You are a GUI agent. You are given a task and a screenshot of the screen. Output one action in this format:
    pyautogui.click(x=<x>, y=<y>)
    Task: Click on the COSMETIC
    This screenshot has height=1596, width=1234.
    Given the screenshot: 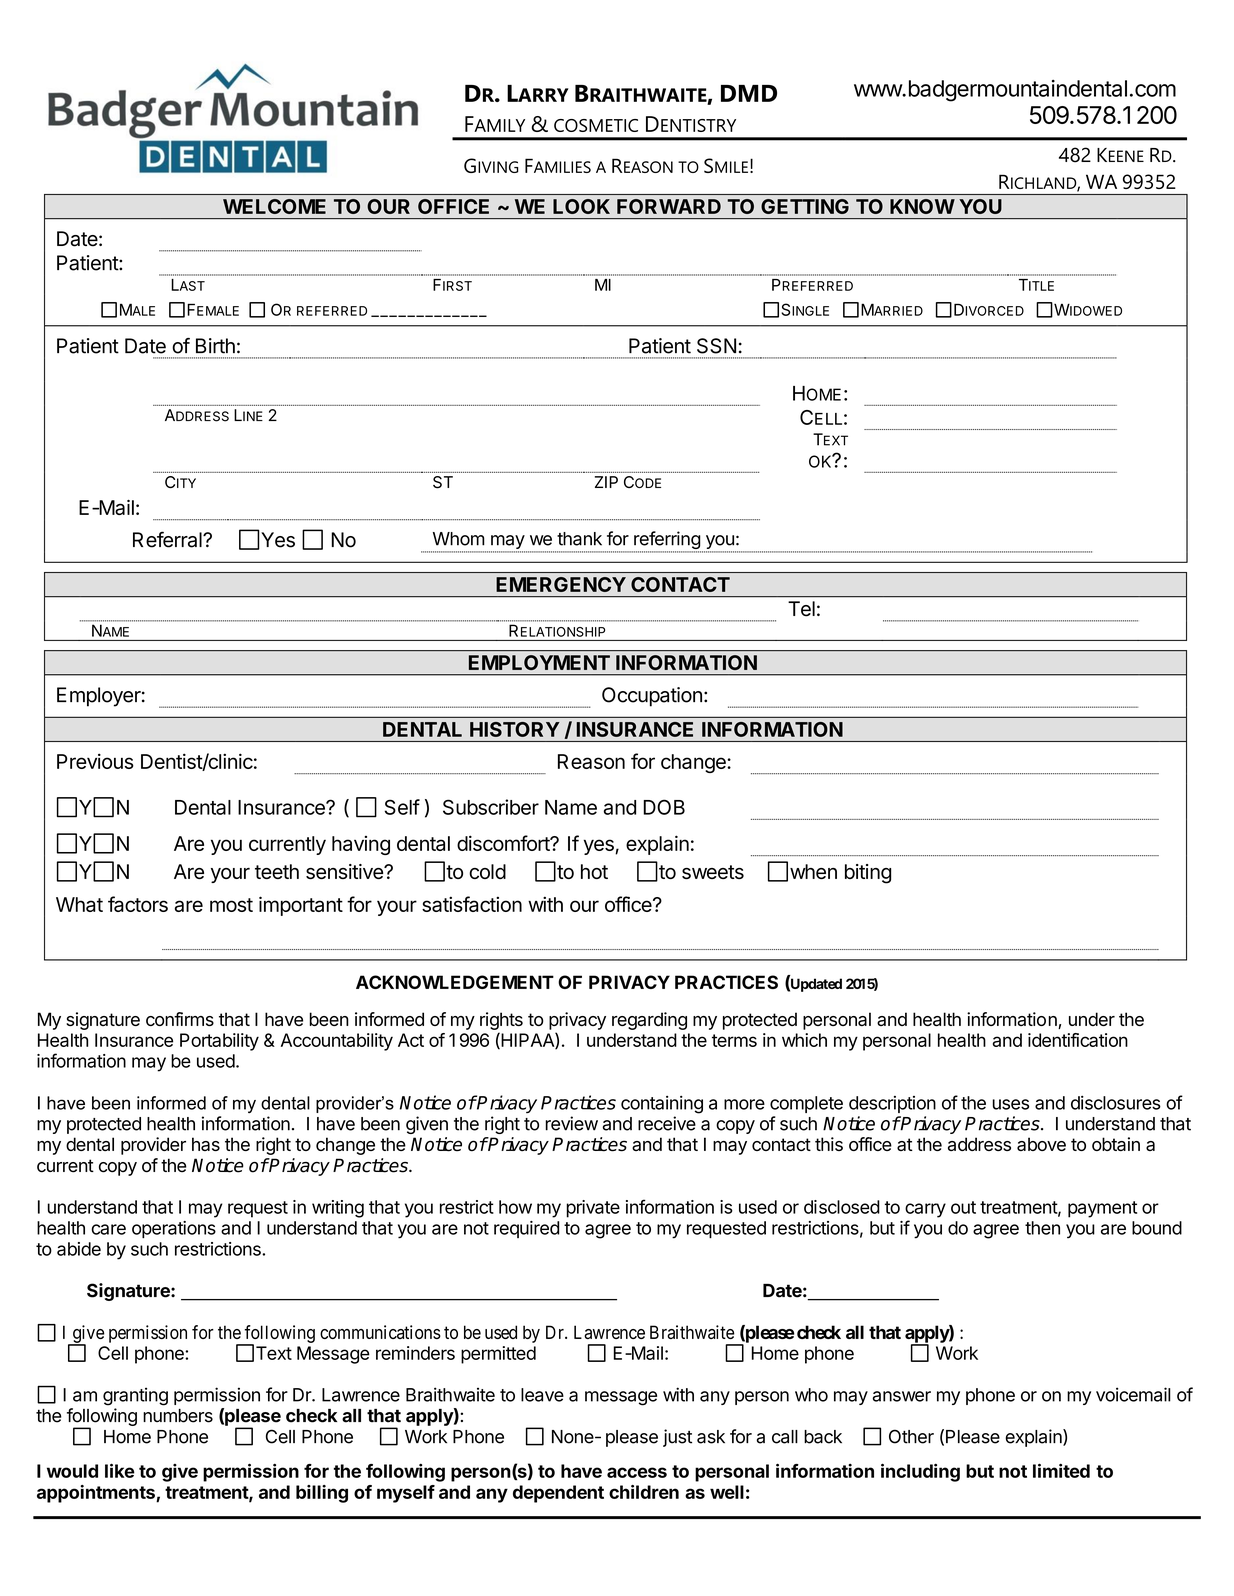 What is the action you would take?
    pyautogui.click(x=596, y=125)
